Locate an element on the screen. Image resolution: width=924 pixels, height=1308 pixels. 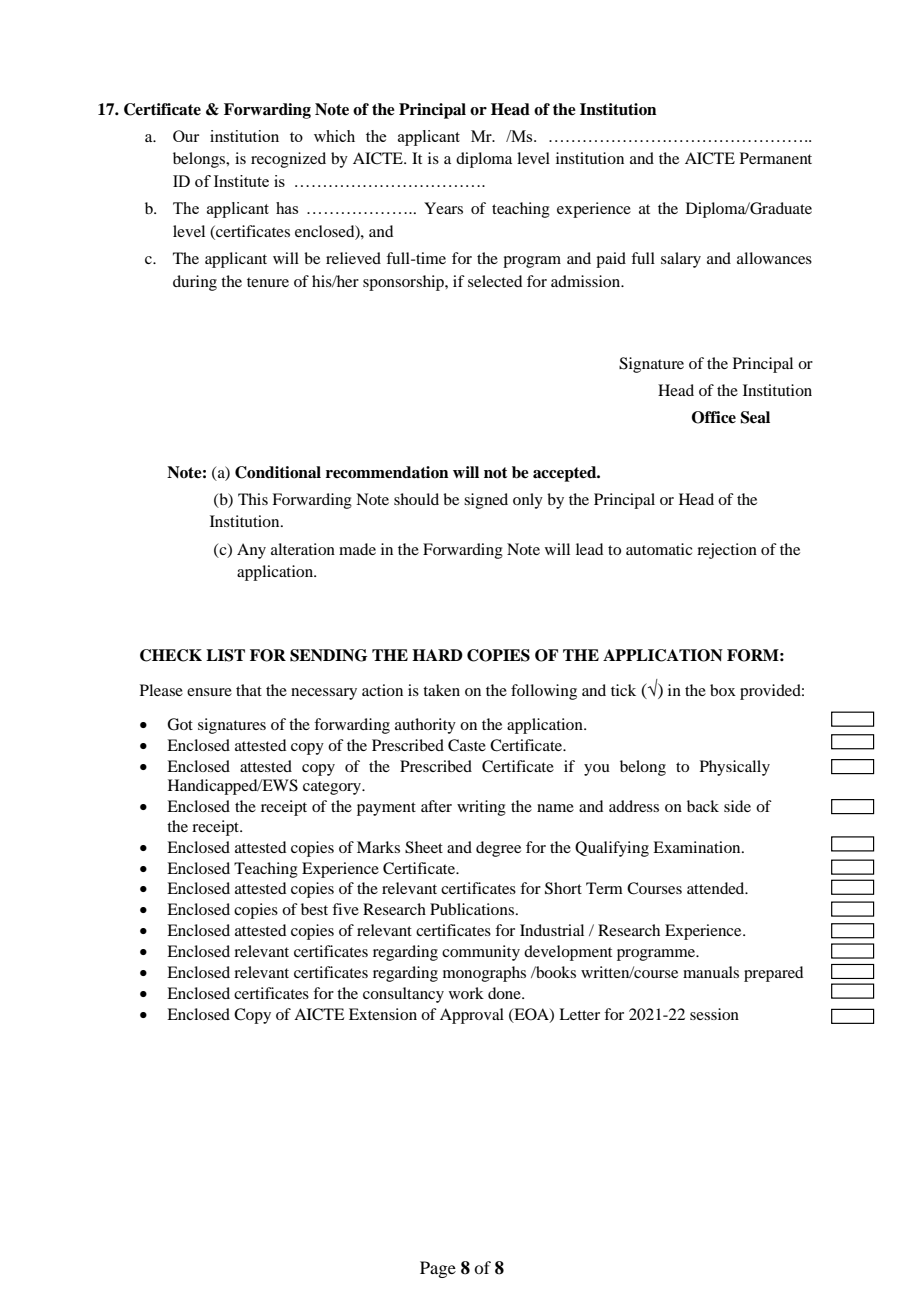
Page is located at coordinates (438, 1269).
